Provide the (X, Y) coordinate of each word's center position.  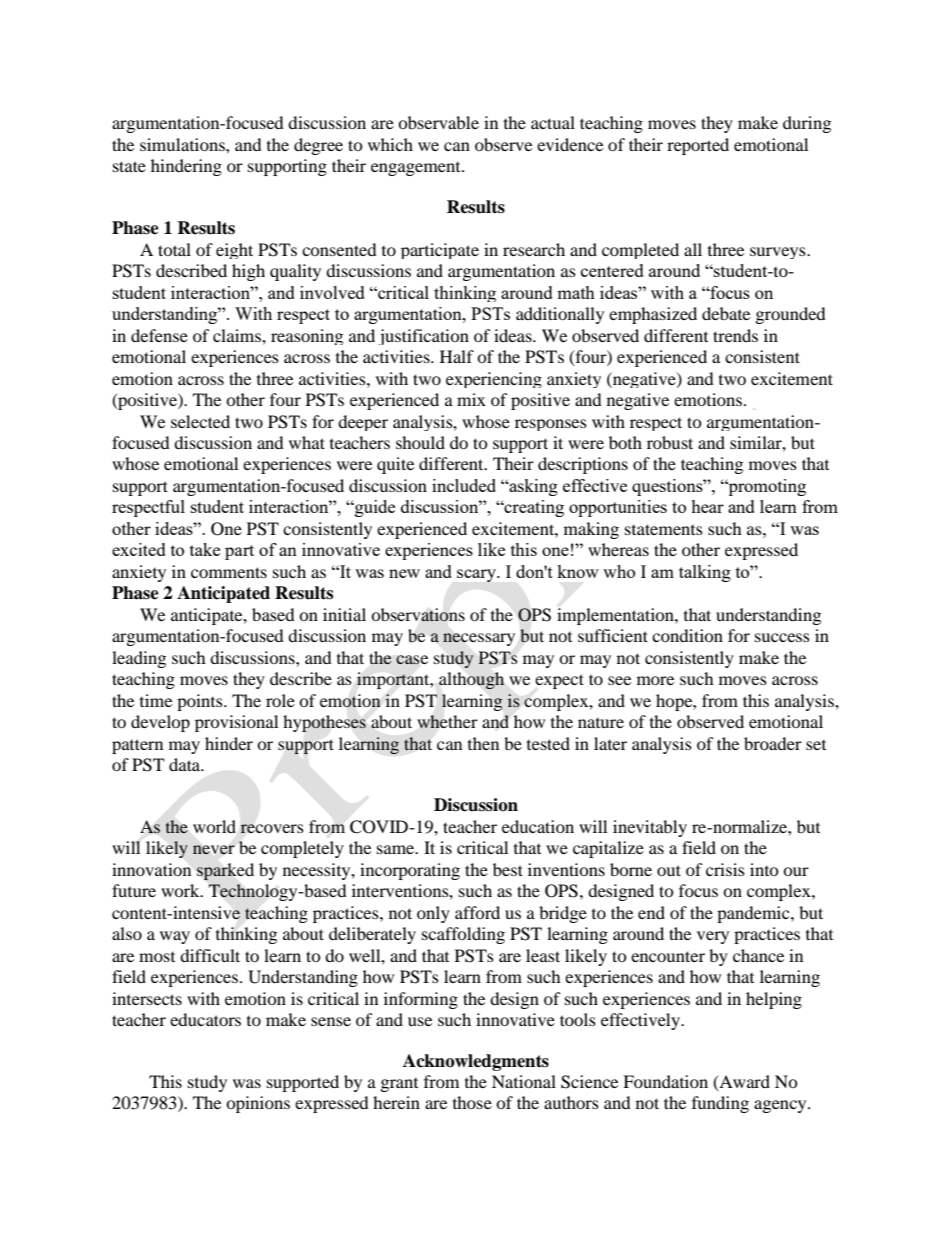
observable (438, 122)
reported (698, 146)
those (472, 1102)
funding (720, 1104)
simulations (183, 144)
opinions (258, 1104)
